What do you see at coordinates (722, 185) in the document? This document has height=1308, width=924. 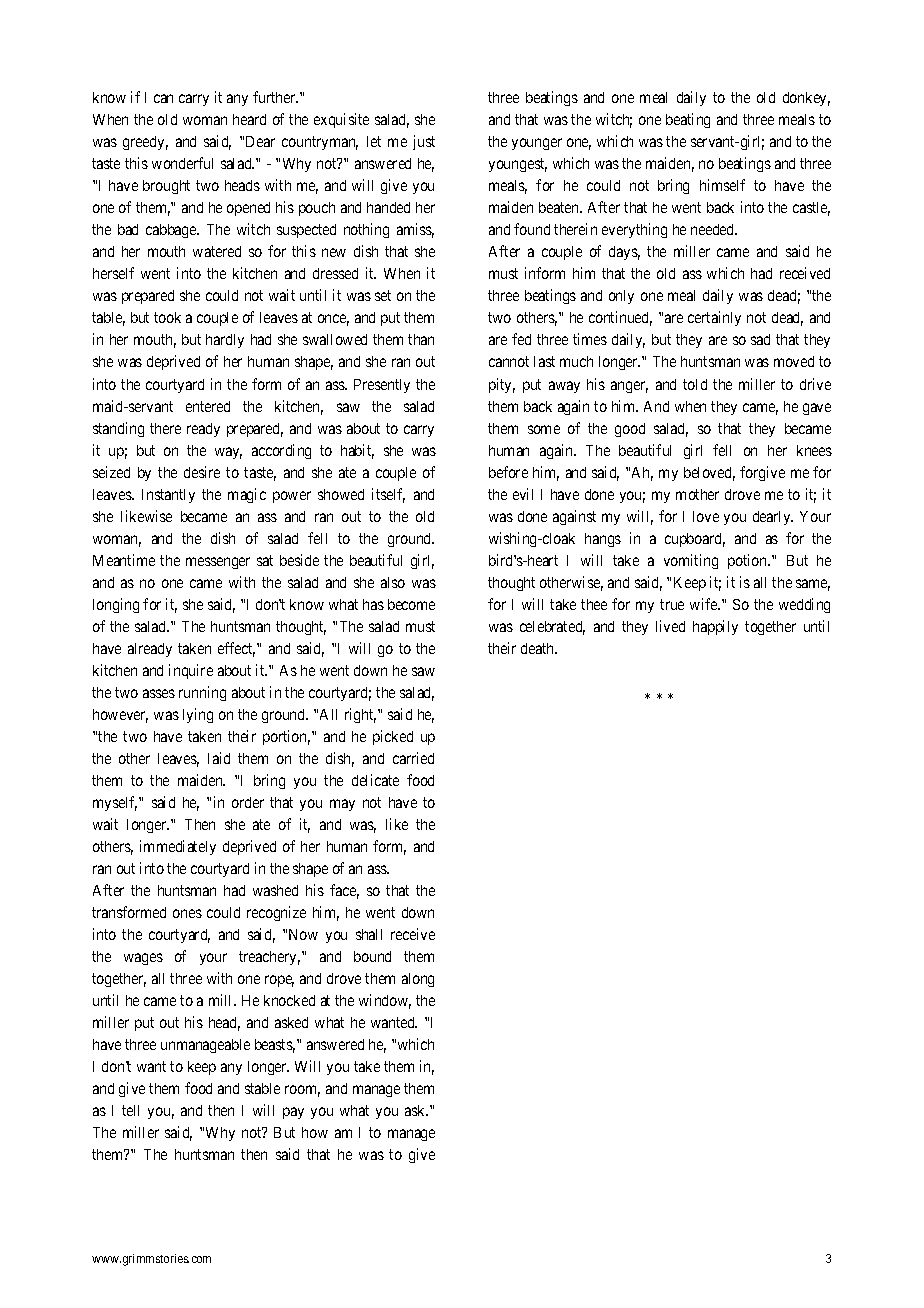 I see `himself` at bounding box center [722, 185].
